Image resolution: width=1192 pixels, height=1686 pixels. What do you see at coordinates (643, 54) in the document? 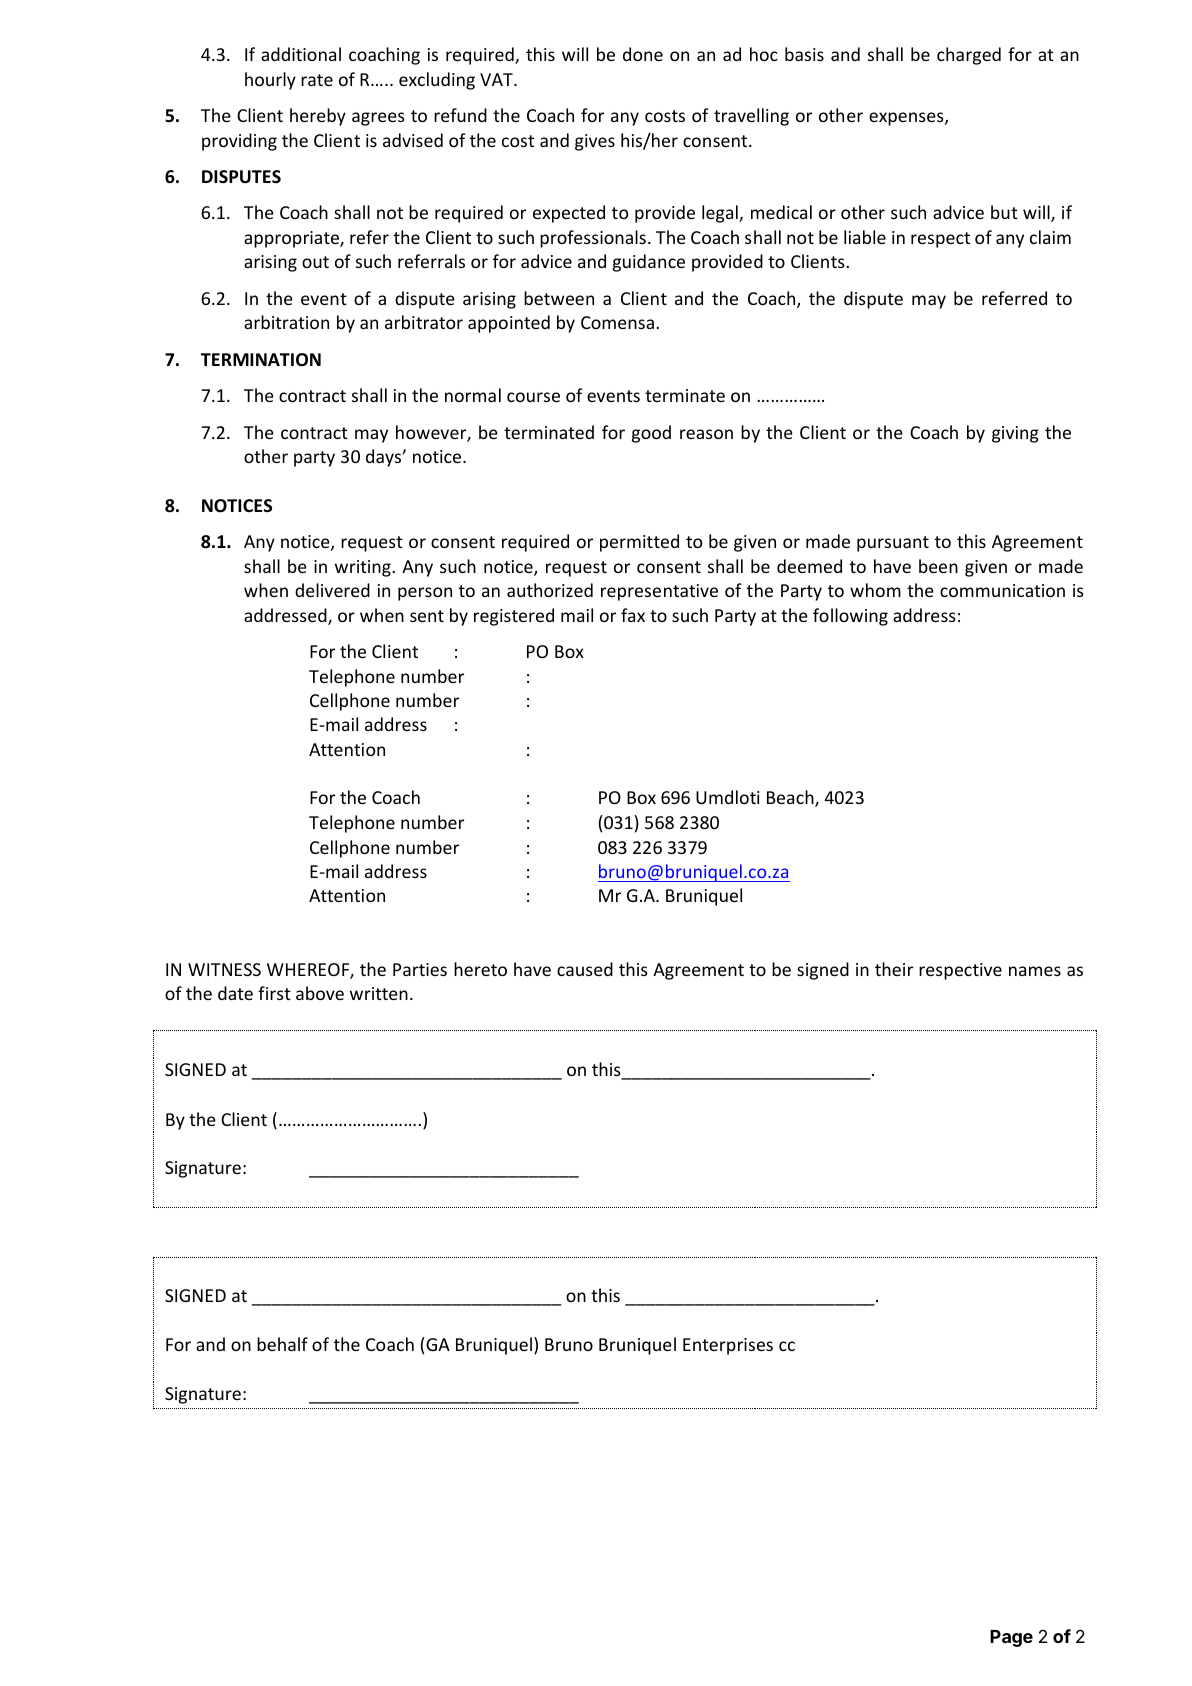
I see `done` at bounding box center [643, 54].
